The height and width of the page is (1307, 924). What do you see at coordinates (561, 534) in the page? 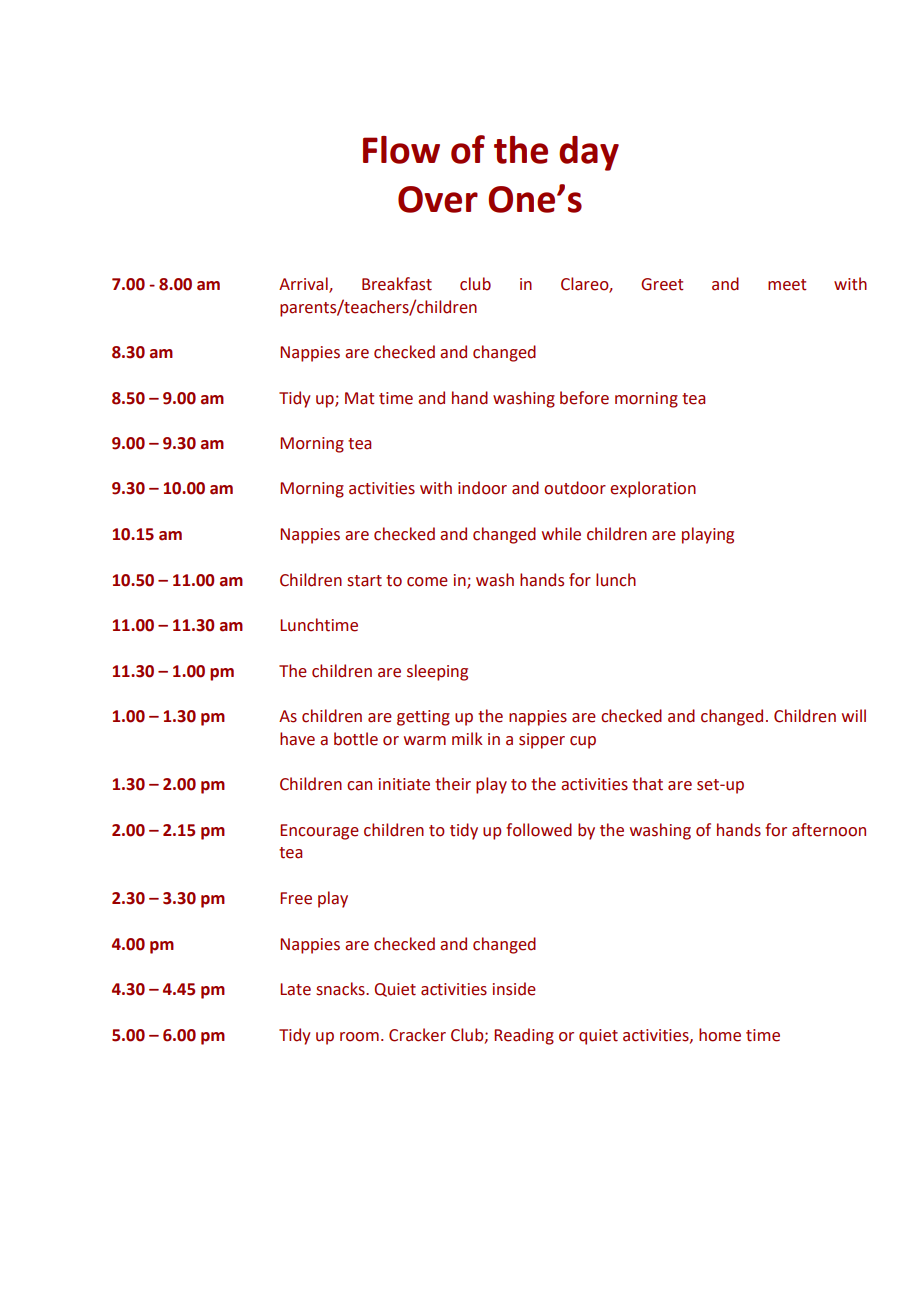
I see `while` at bounding box center [561, 534].
